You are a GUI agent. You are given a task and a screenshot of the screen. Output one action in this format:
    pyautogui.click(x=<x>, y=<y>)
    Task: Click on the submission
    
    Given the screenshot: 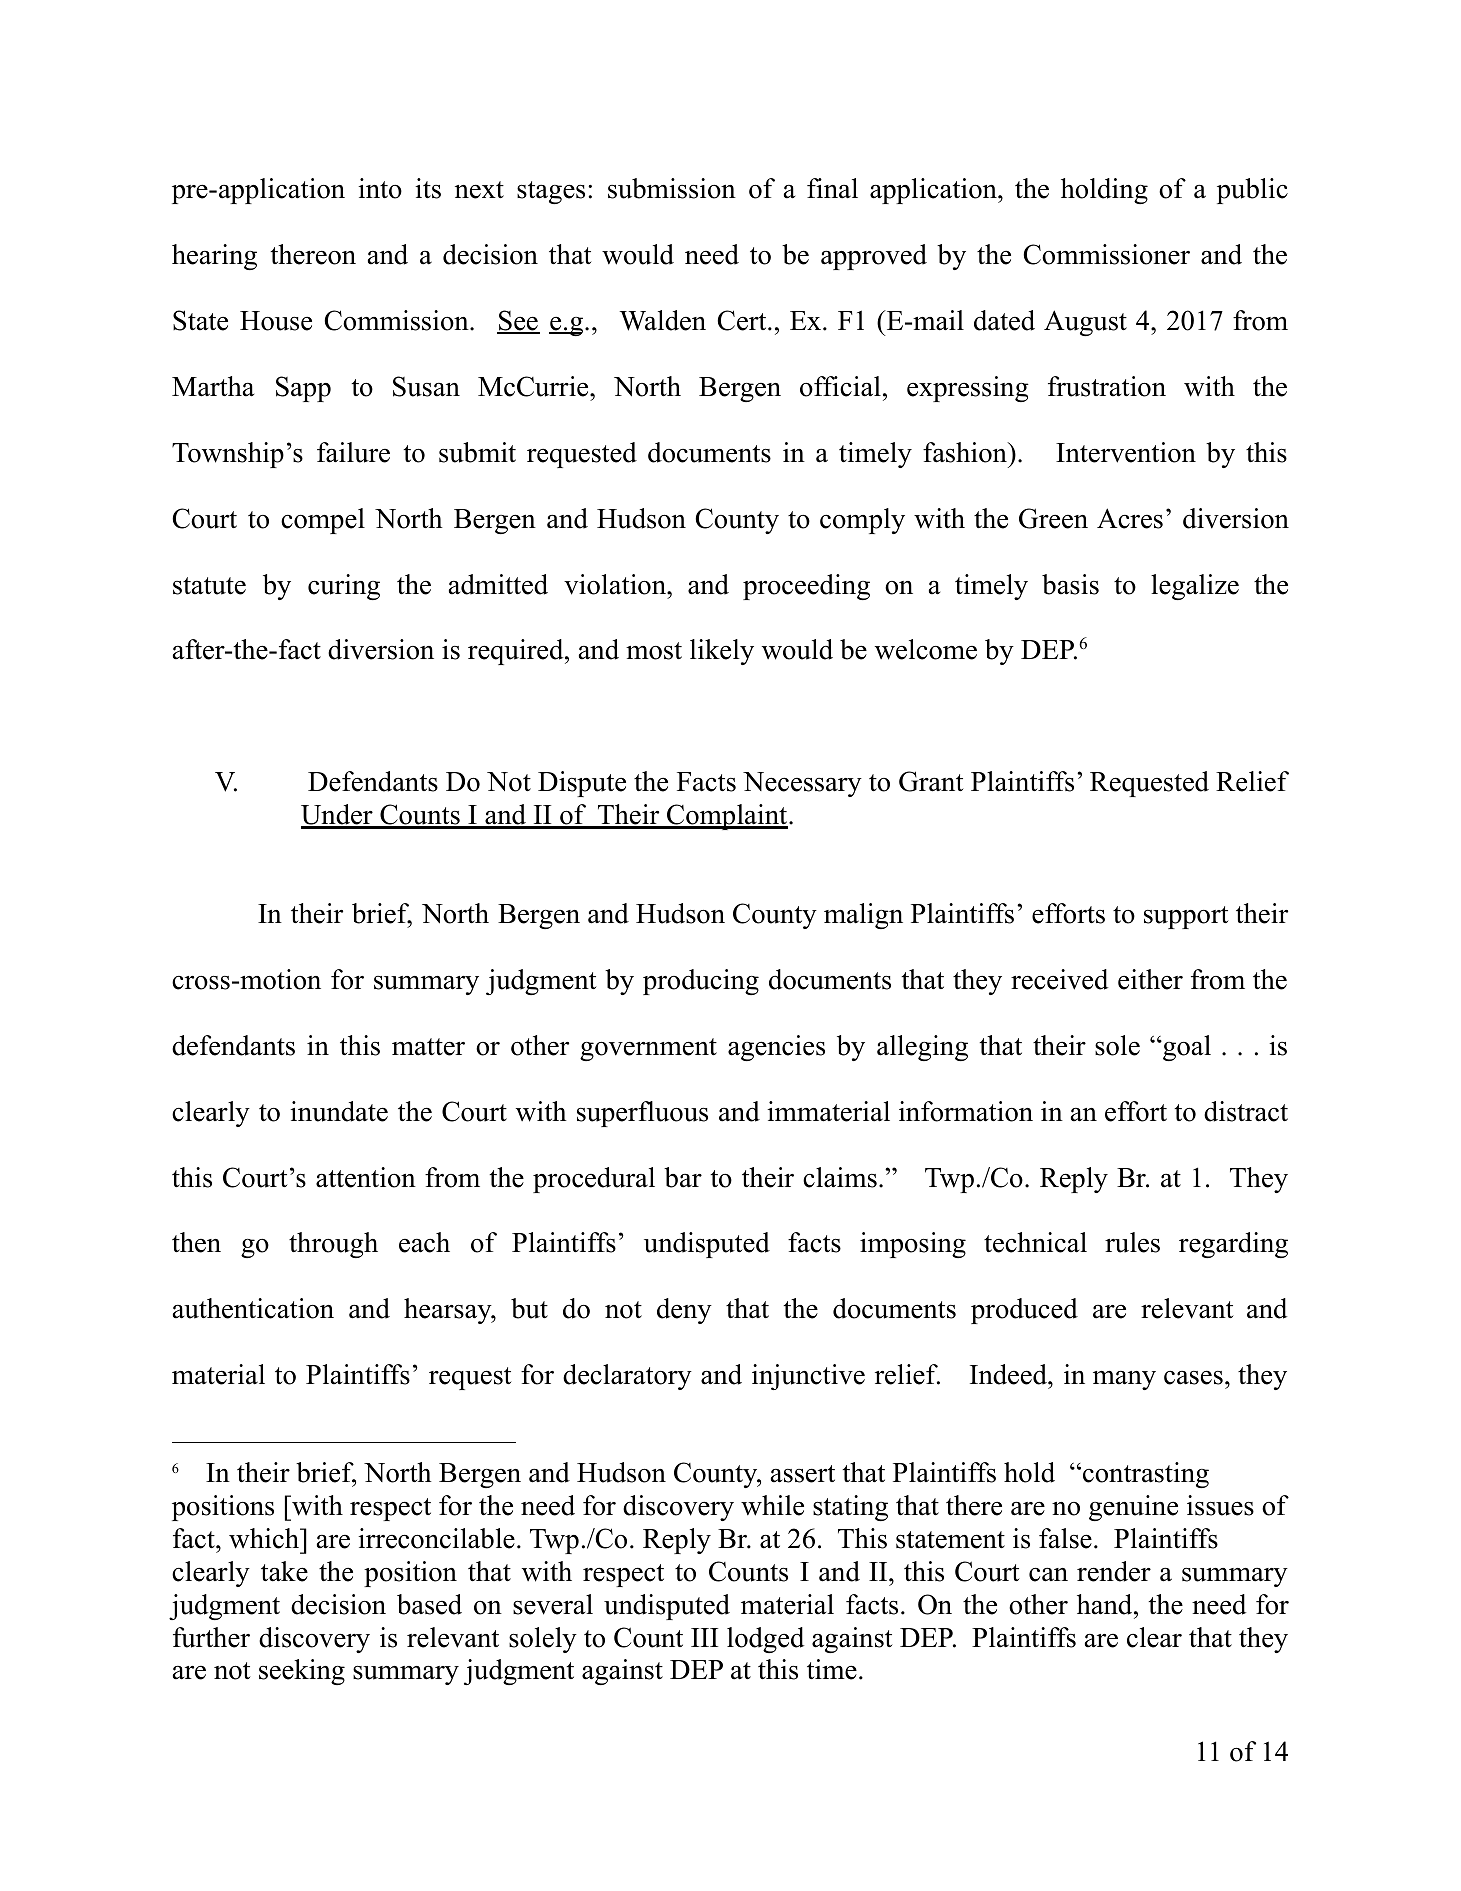 What is the action you would take?
    pyautogui.click(x=672, y=188)
